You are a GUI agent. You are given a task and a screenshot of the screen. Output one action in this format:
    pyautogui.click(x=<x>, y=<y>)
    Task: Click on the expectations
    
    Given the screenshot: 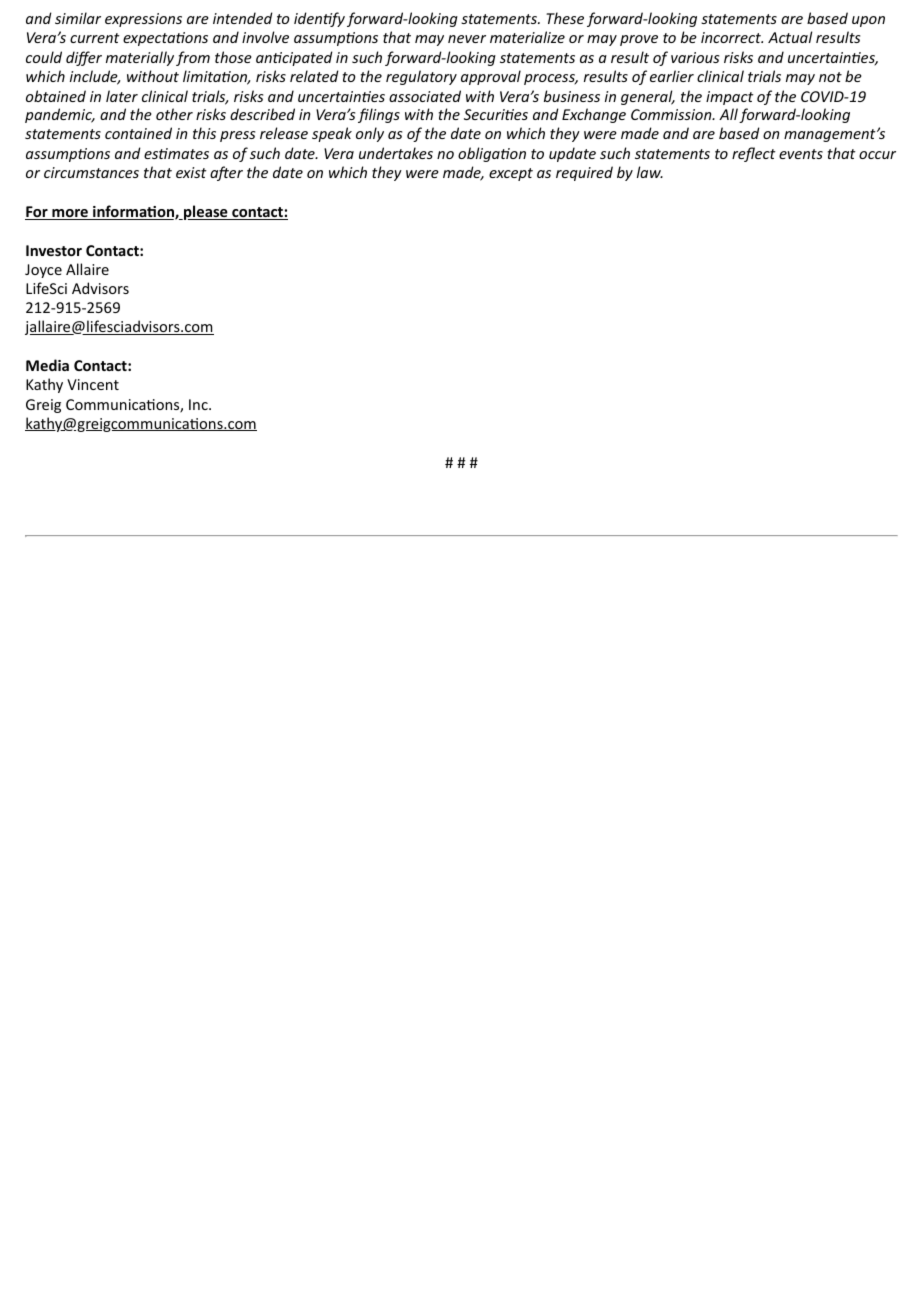 What is the action you would take?
    pyautogui.click(x=165, y=39)
